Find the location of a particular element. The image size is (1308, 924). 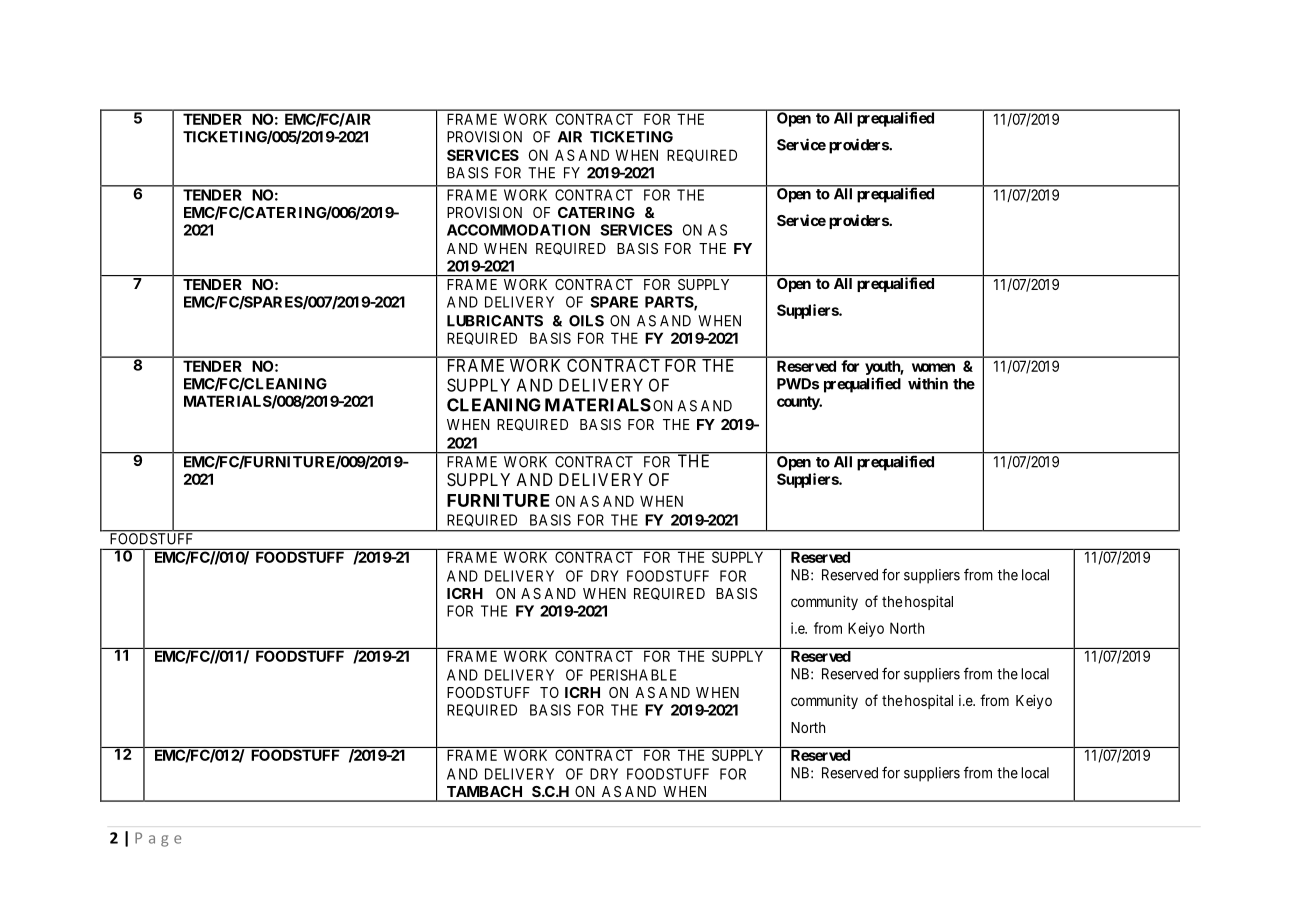

PERISHABLE is located at coordinates (633, 675).
